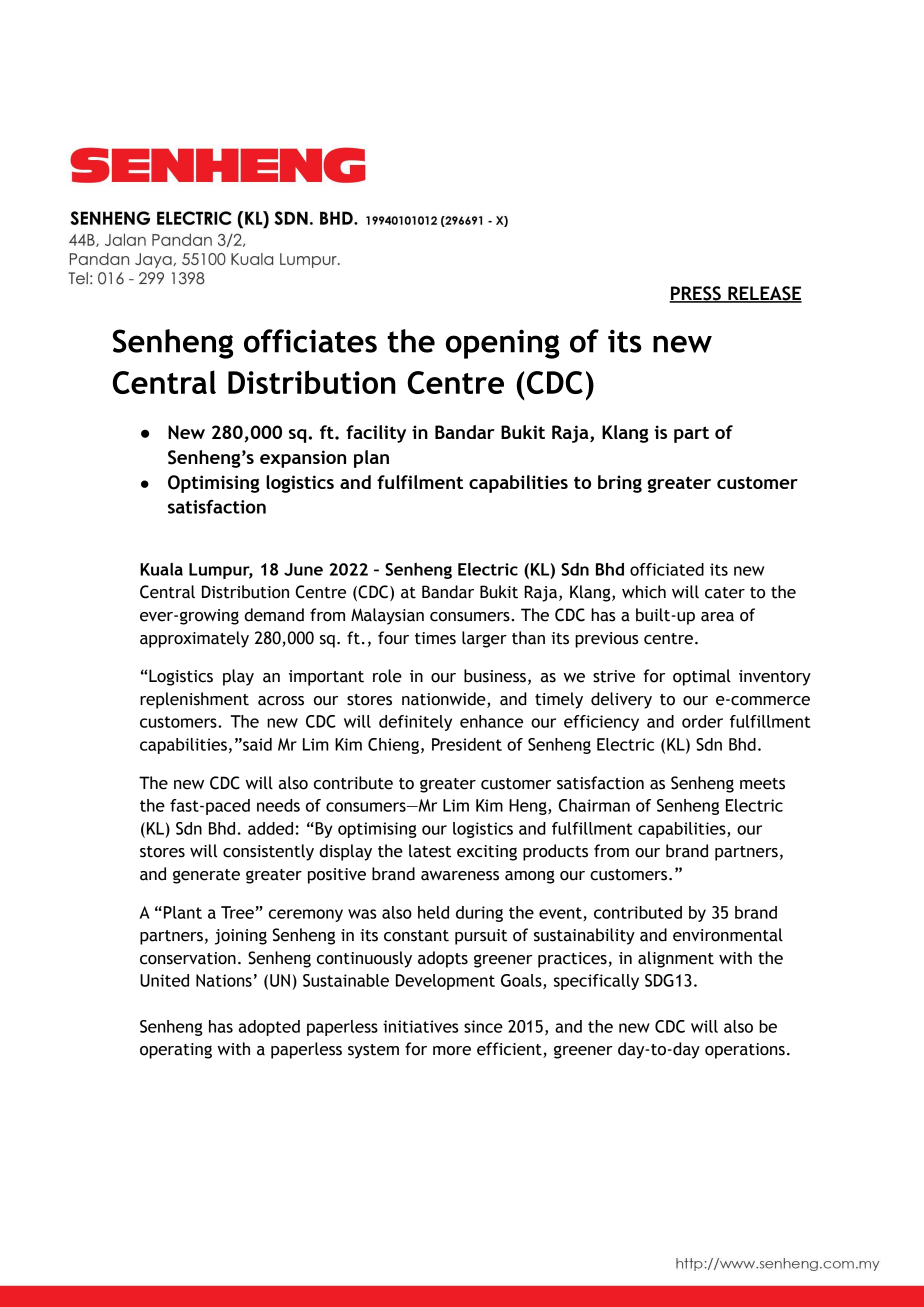  I want to click on since, so click(483, 1026).
